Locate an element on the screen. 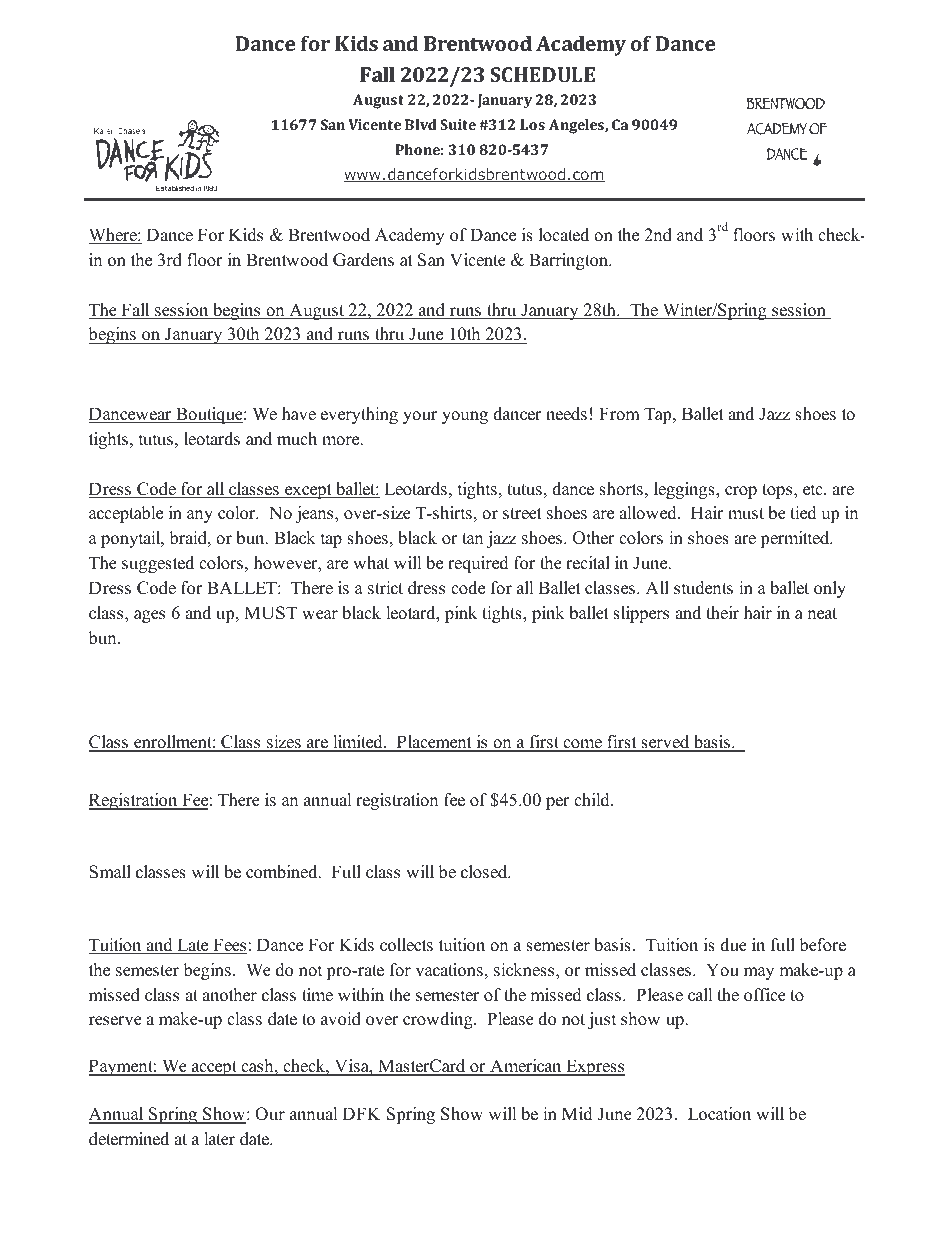 The image size is (952, 1233). their is located at coordinates (722, 613).
